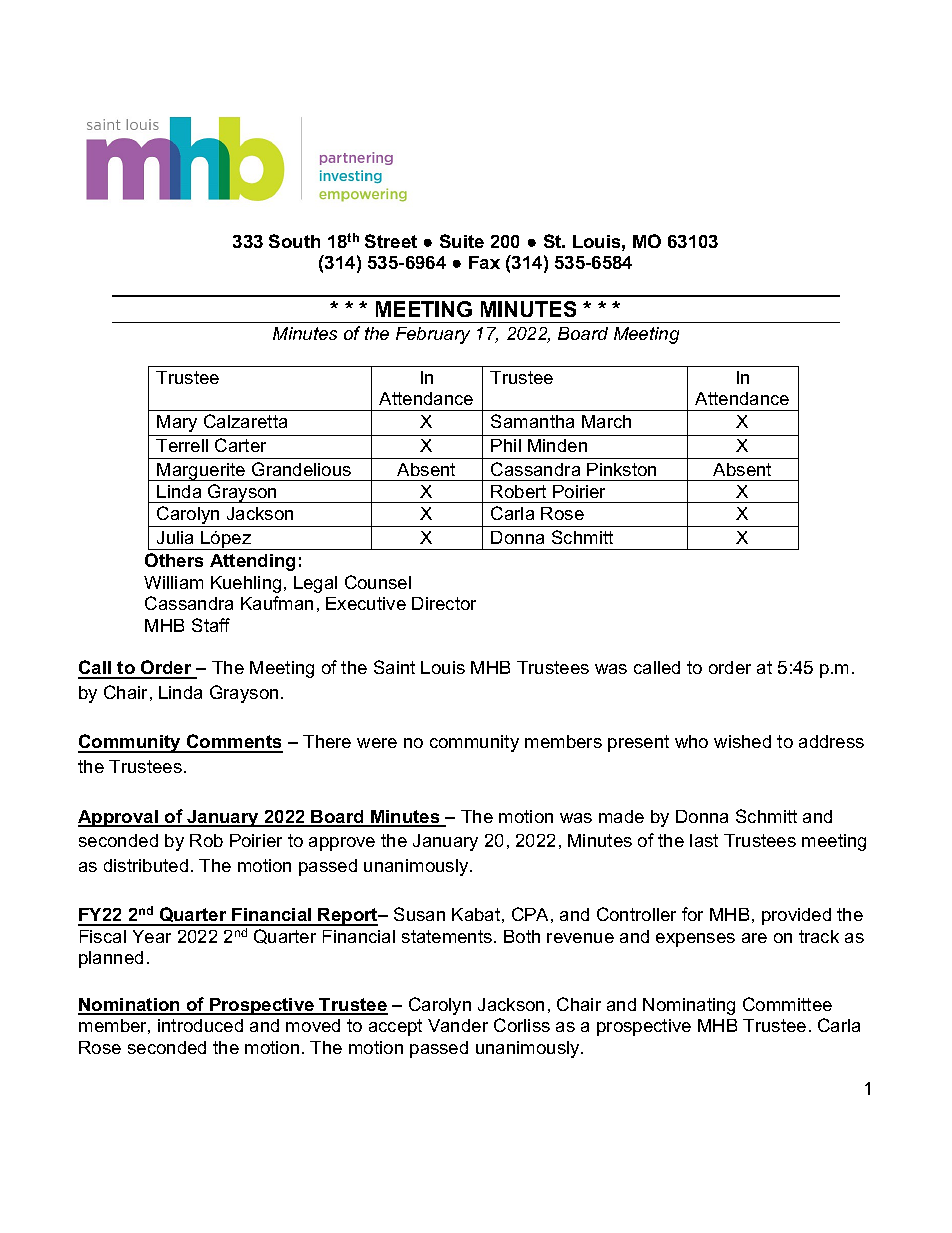 The width and height of the screenshot is (952, 1233). I want to click on Director, so click(444, 603).
